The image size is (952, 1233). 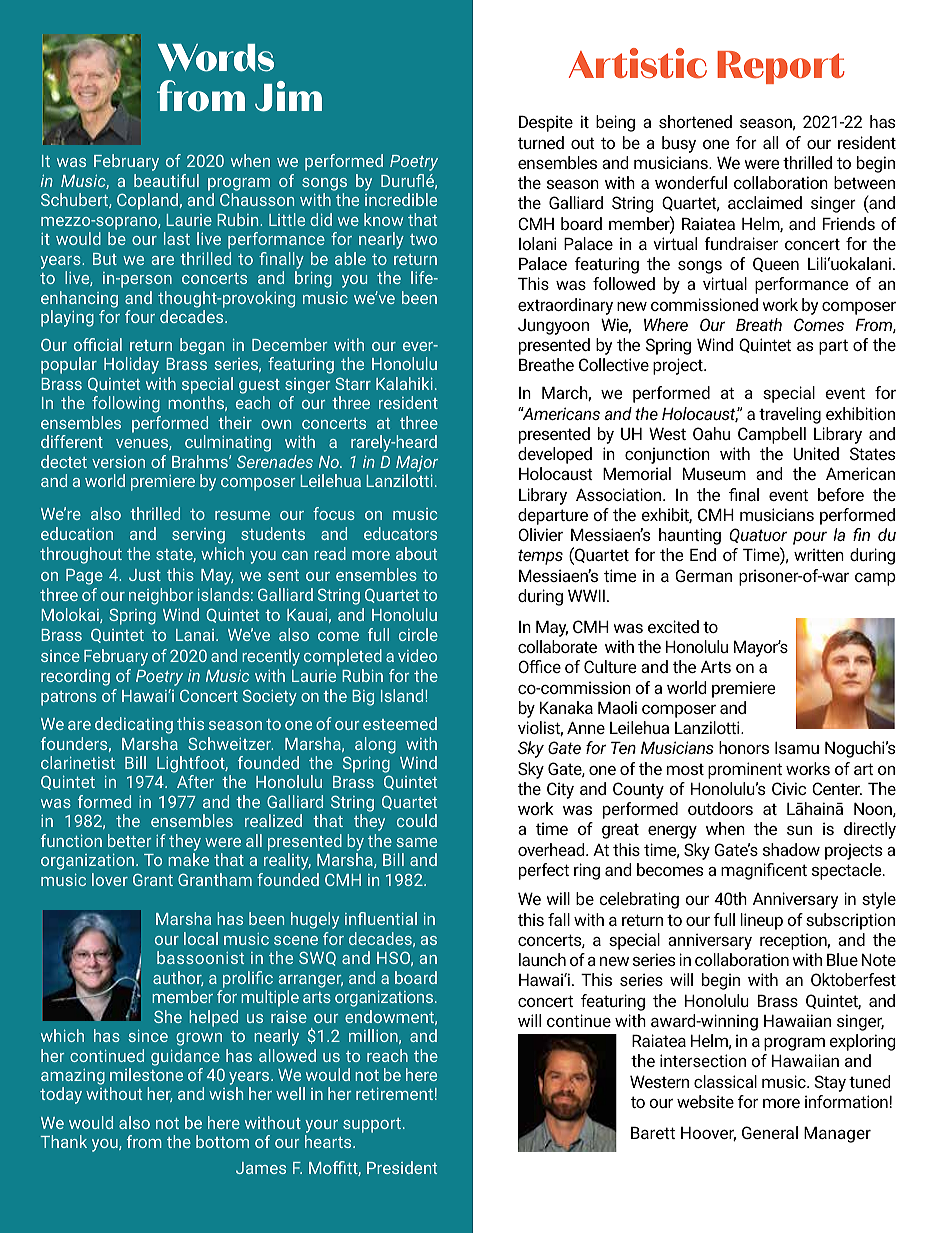 What do you see at coordinates (222, 1141) in the screenshot?
I see `bottom` at bounding box center [222, 1141].
